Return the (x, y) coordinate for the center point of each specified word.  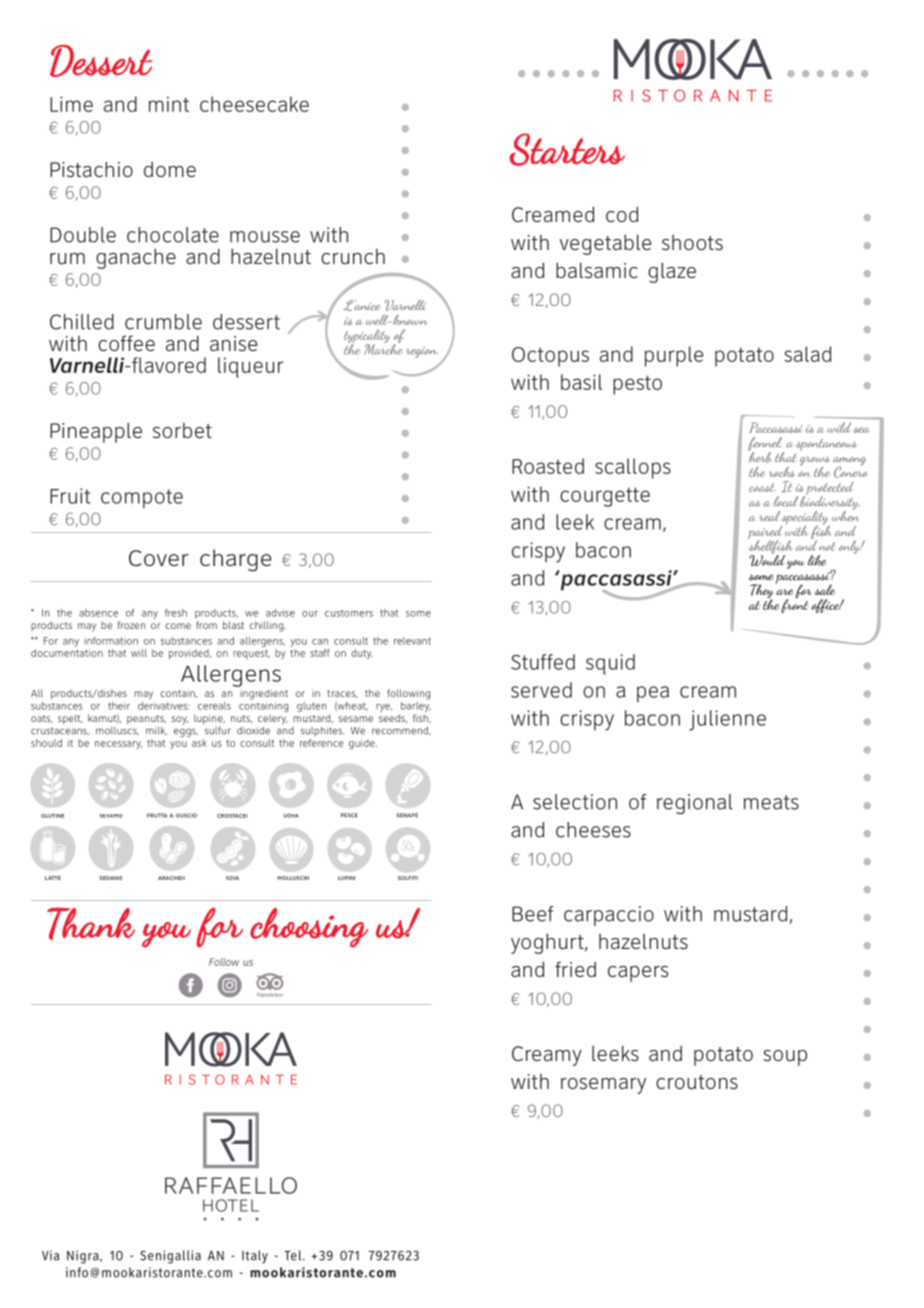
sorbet (182, 430)
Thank (91, 923)
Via (50, 1255)
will (139, 653)
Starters (567, 149)
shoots (692, 242)
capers (638, 974)
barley (416, 705)
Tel (294, 1255)
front (795, 605)
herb (760, 456)
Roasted (548, 466)
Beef (533, 914)
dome (170, 169)
